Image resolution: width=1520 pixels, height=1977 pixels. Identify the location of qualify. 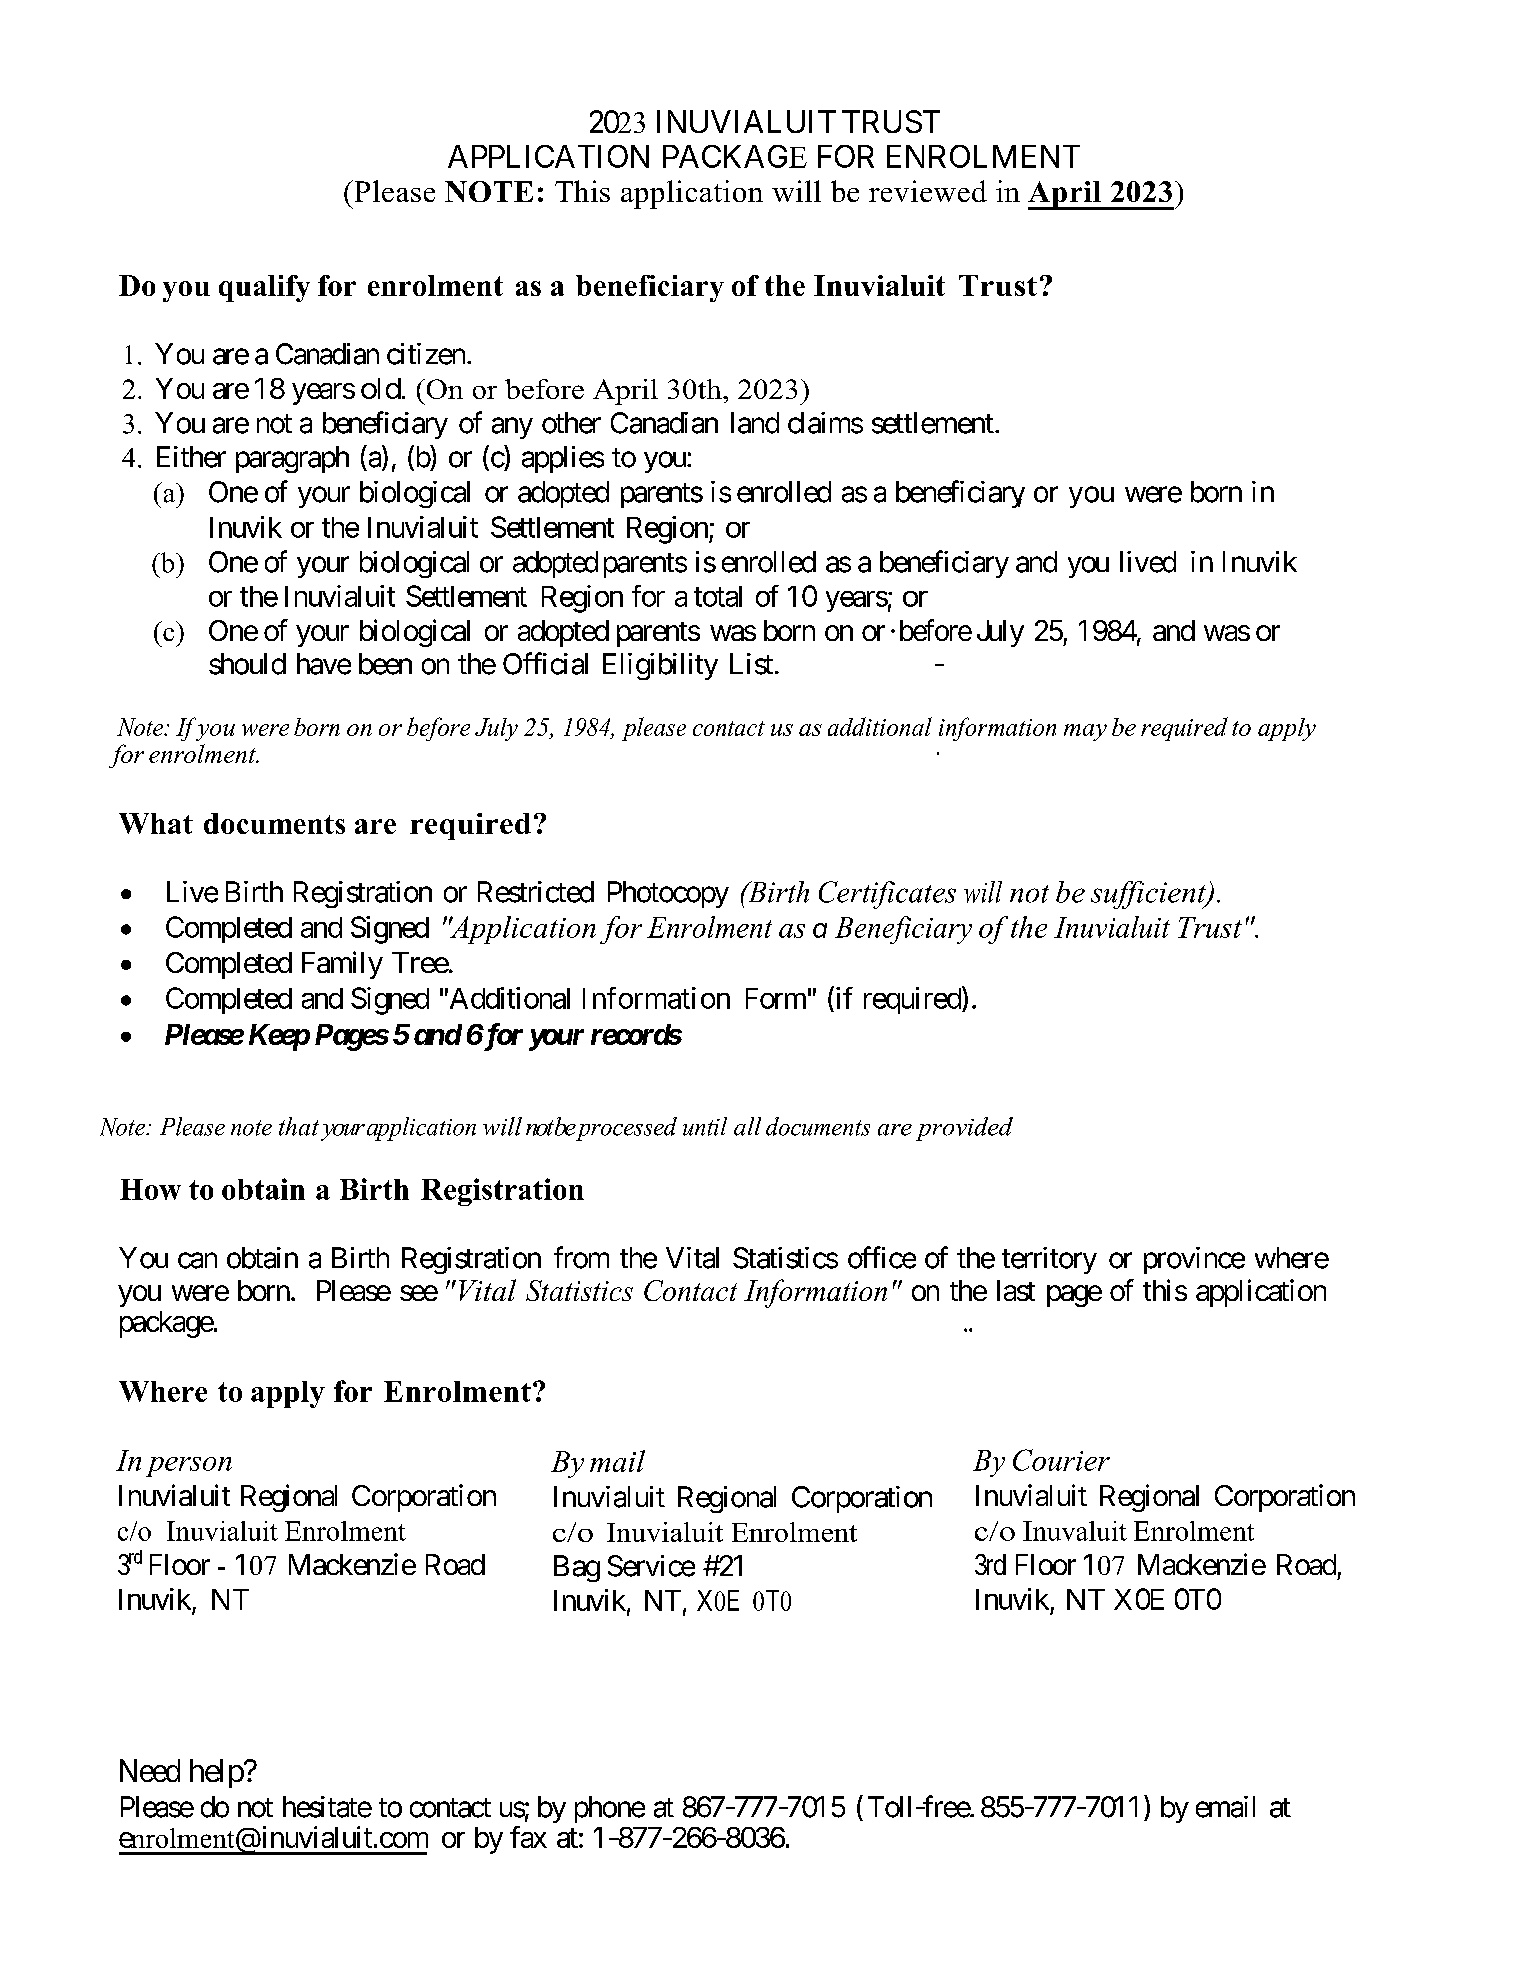
(264, 288).
